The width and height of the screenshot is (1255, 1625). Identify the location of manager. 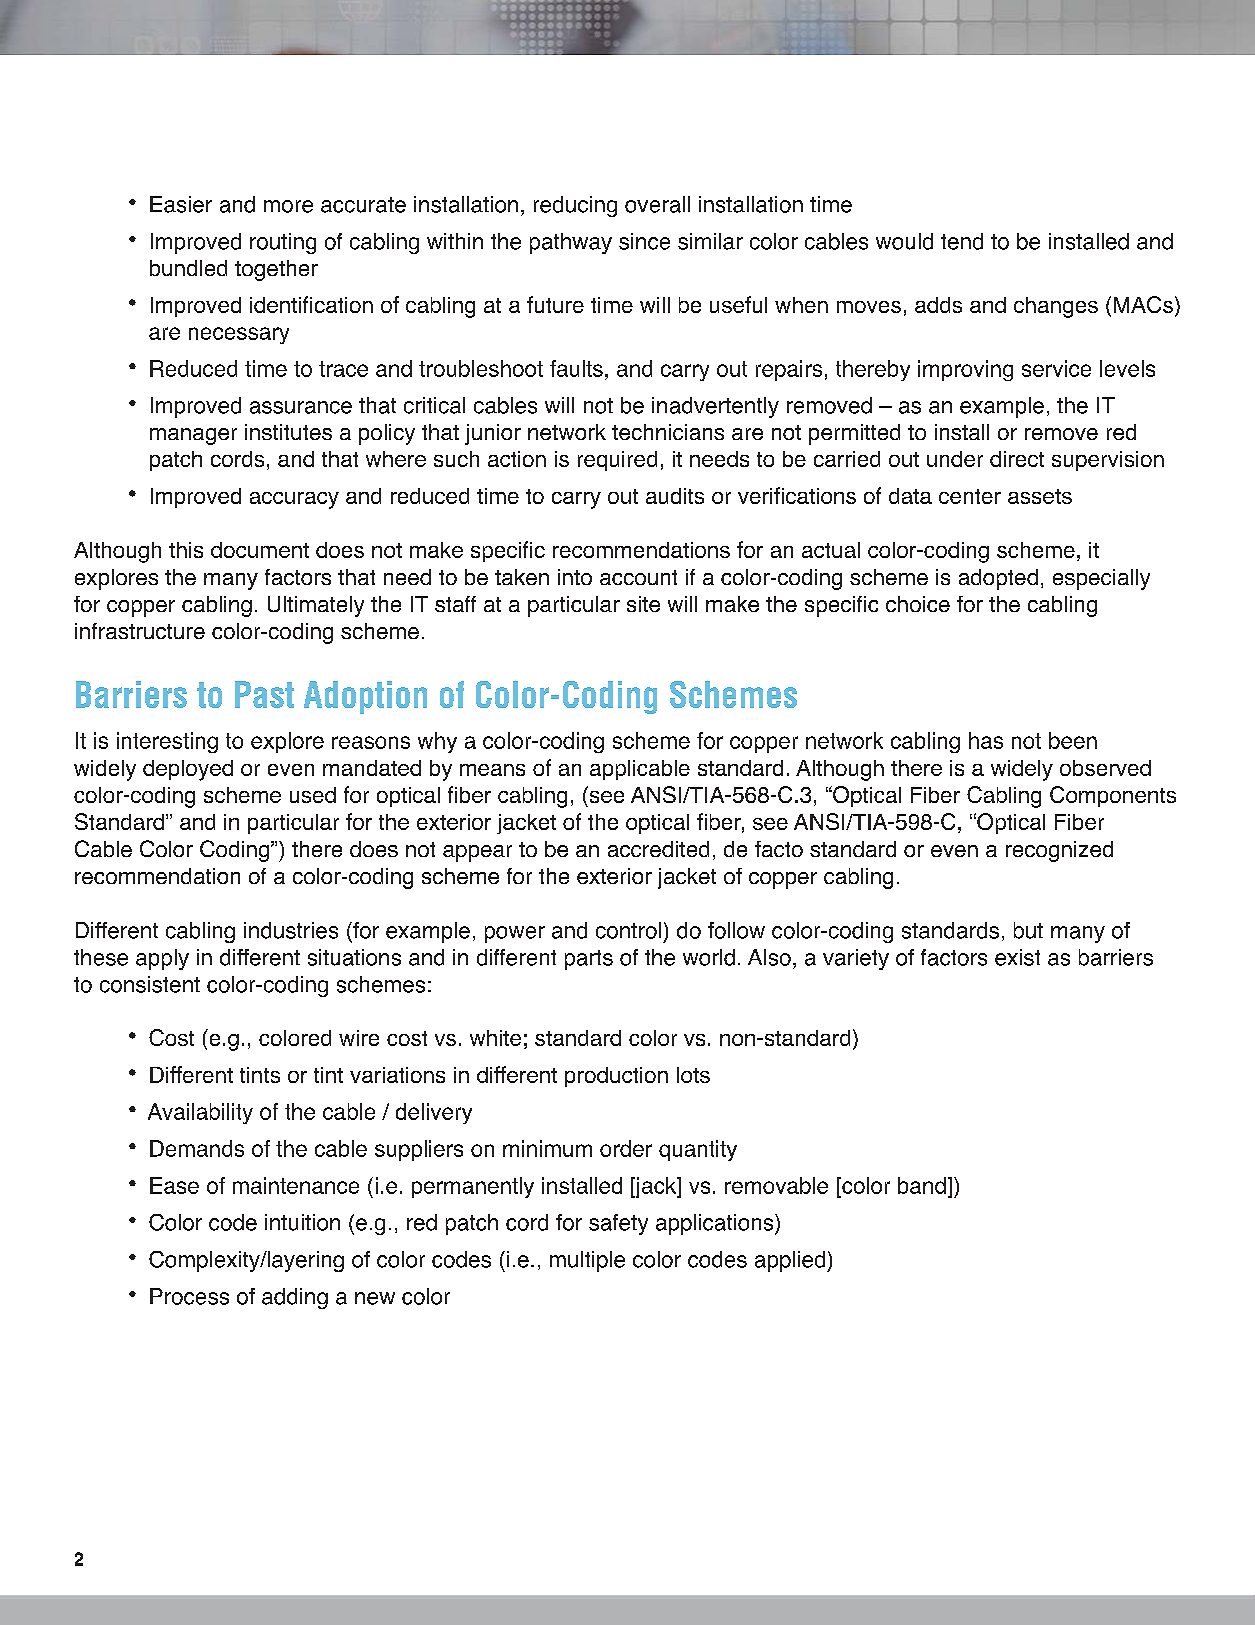
(193, 436).
